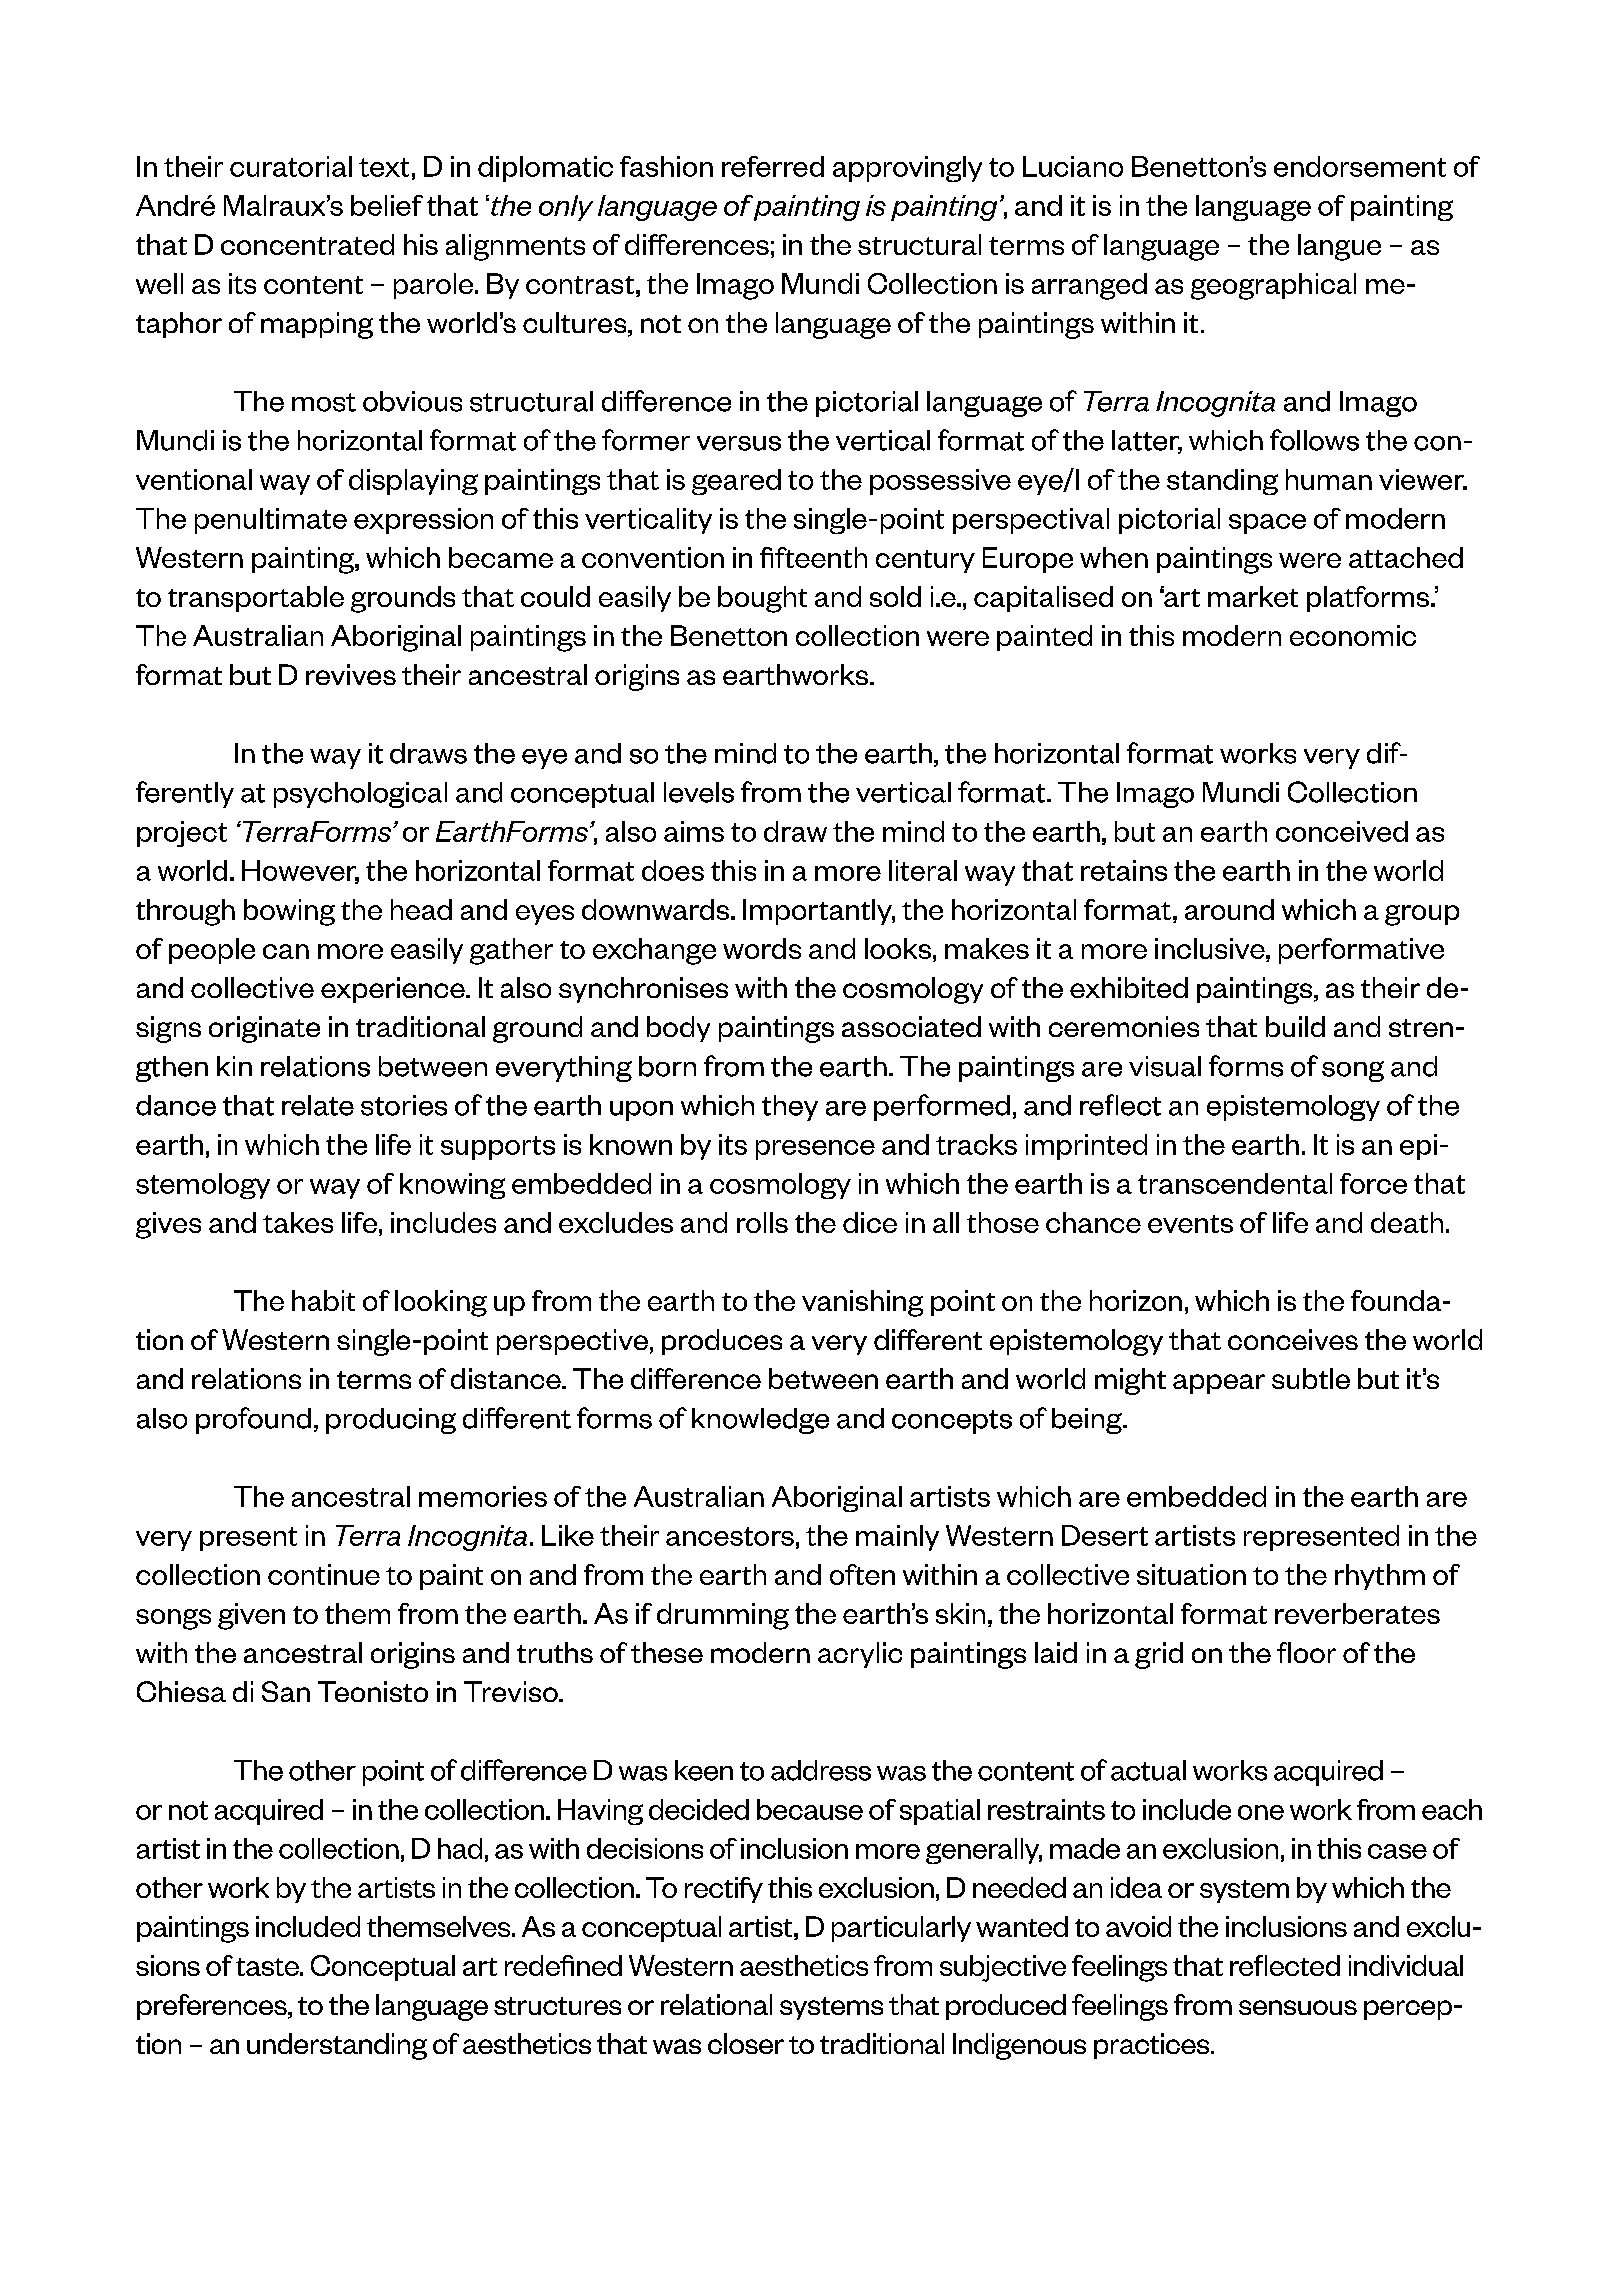 The height and width of the page is (2287, 1617). I want to click on had, so click(460, 1848).
